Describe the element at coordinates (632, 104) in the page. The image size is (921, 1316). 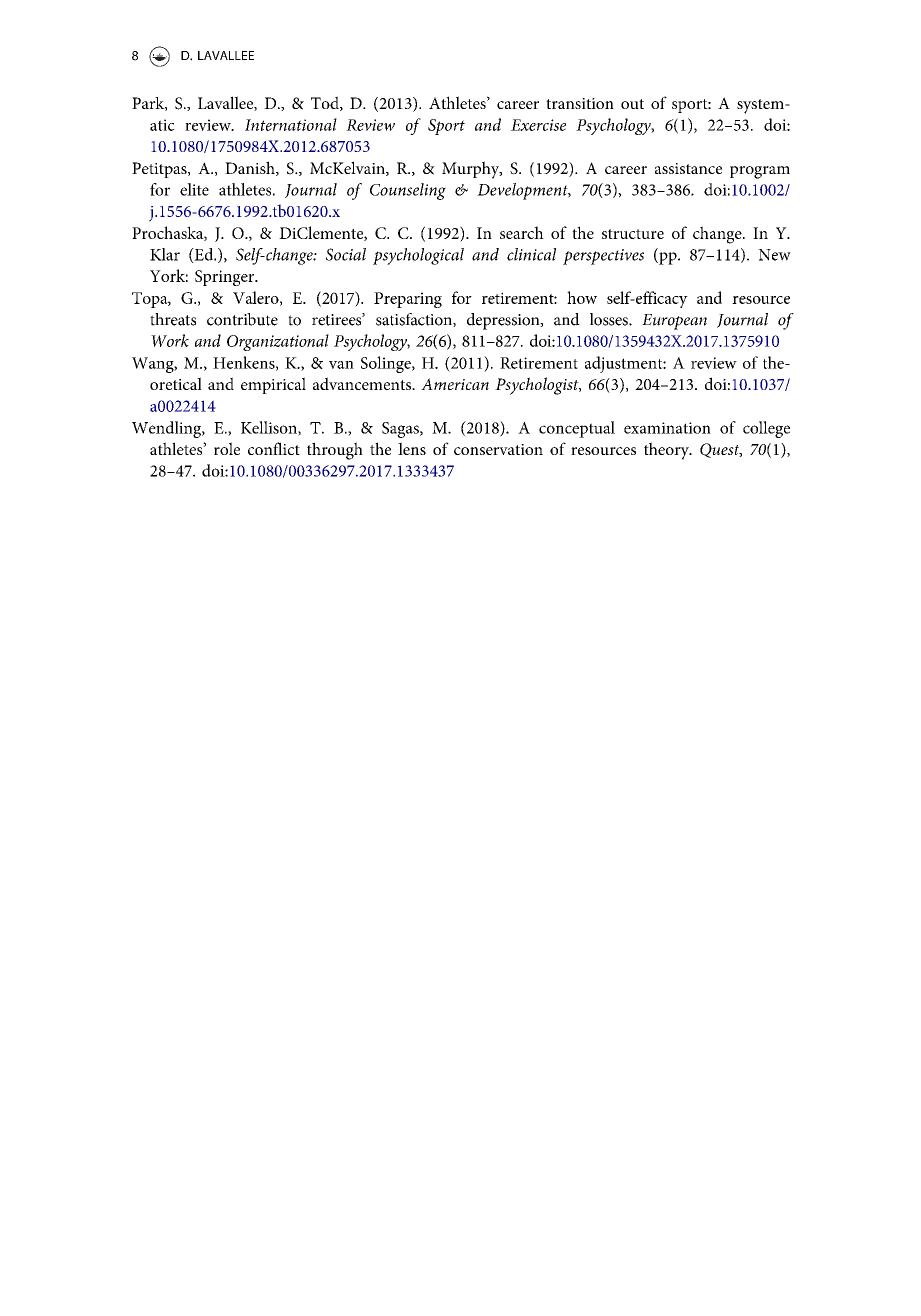
I see `out` at that location.
